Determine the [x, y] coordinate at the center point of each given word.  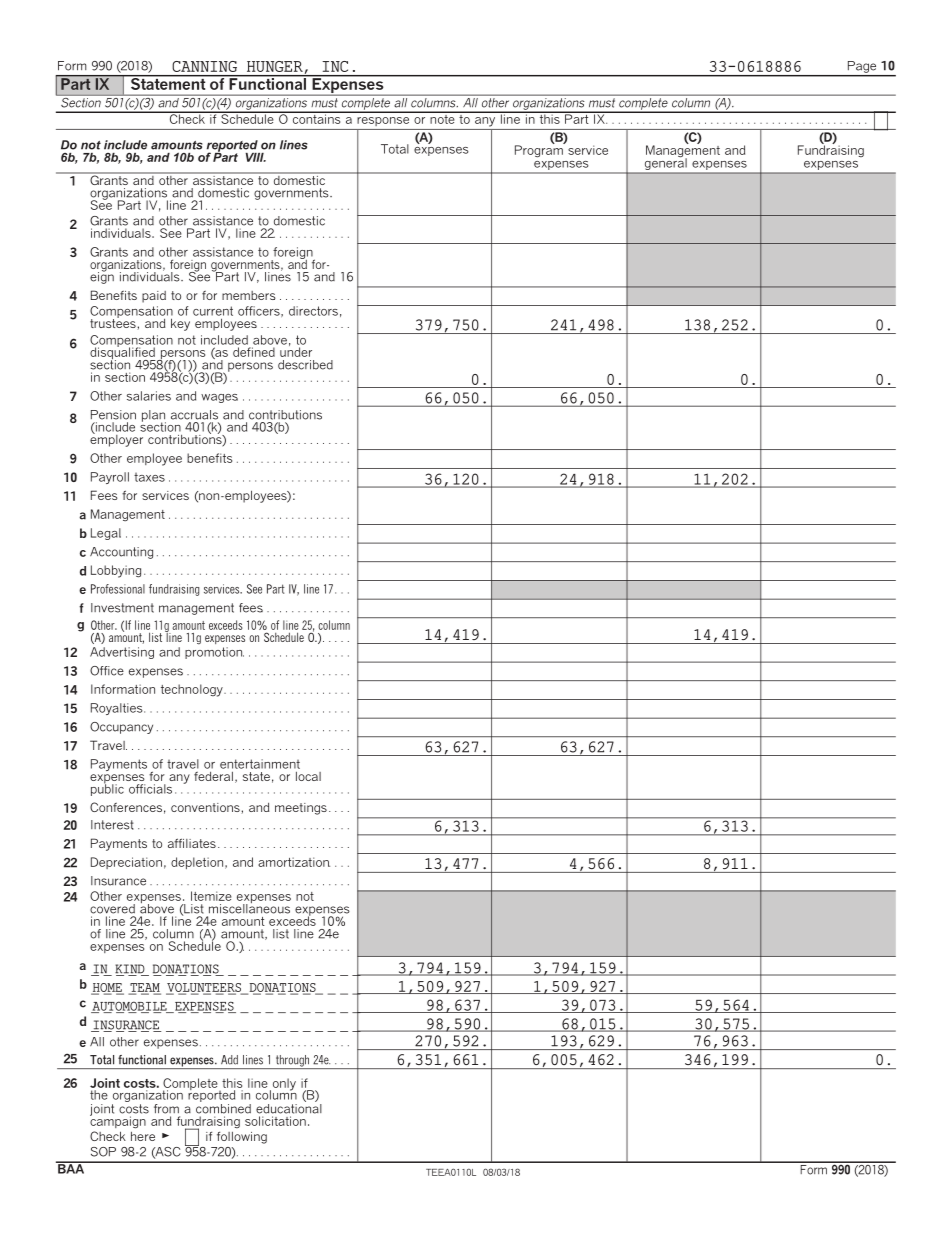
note [442, 118]
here [143, 1136]
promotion [214, 653]
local [308, 776]
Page [862, 67]
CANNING [204, 66]
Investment [122, 608]
